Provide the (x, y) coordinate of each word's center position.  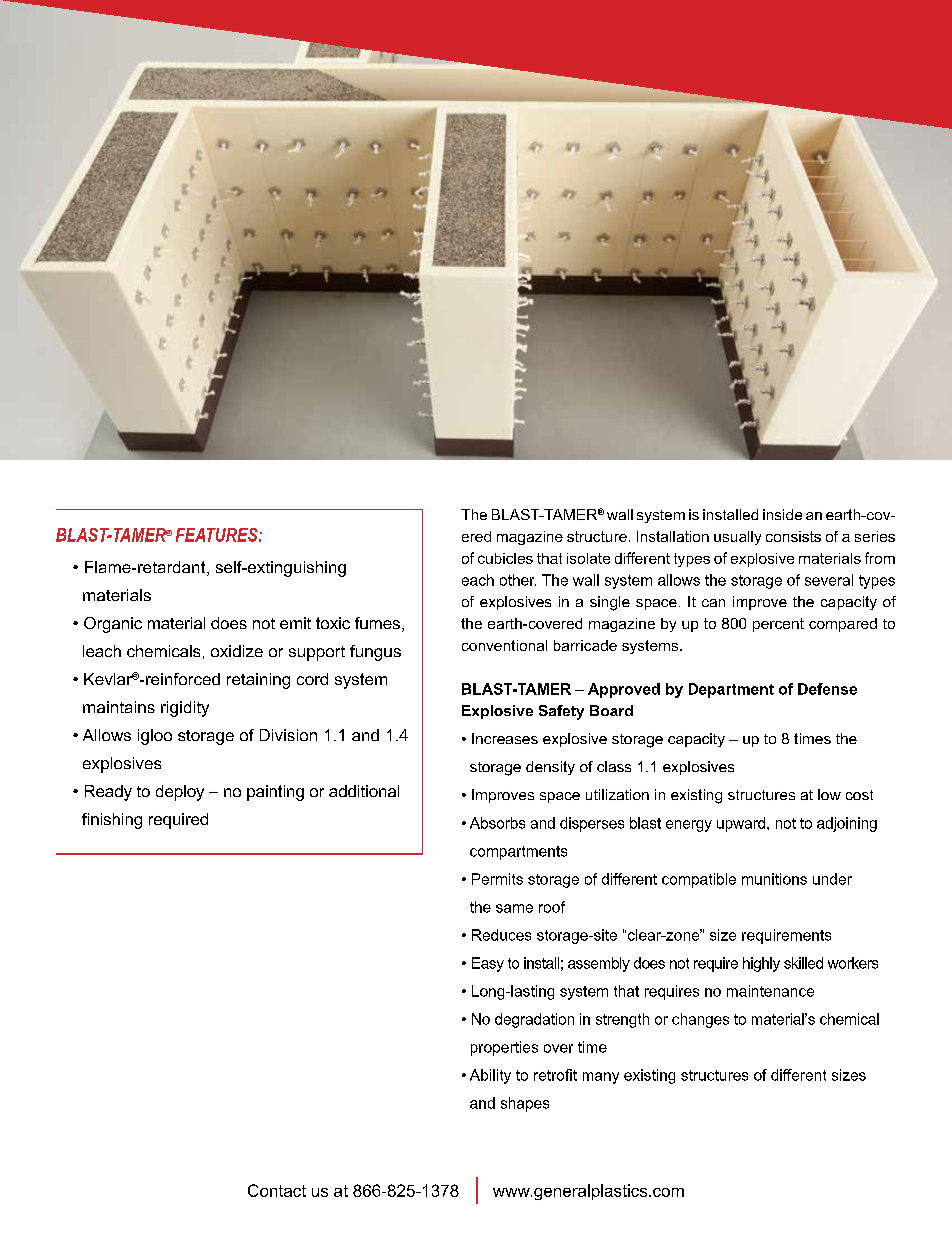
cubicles (505, 558)
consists (793, 536)
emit (295, 623)
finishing (112, 821)
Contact (277, 1190)
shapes (525, 1104)
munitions (774, 879)
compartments (518, 853)
